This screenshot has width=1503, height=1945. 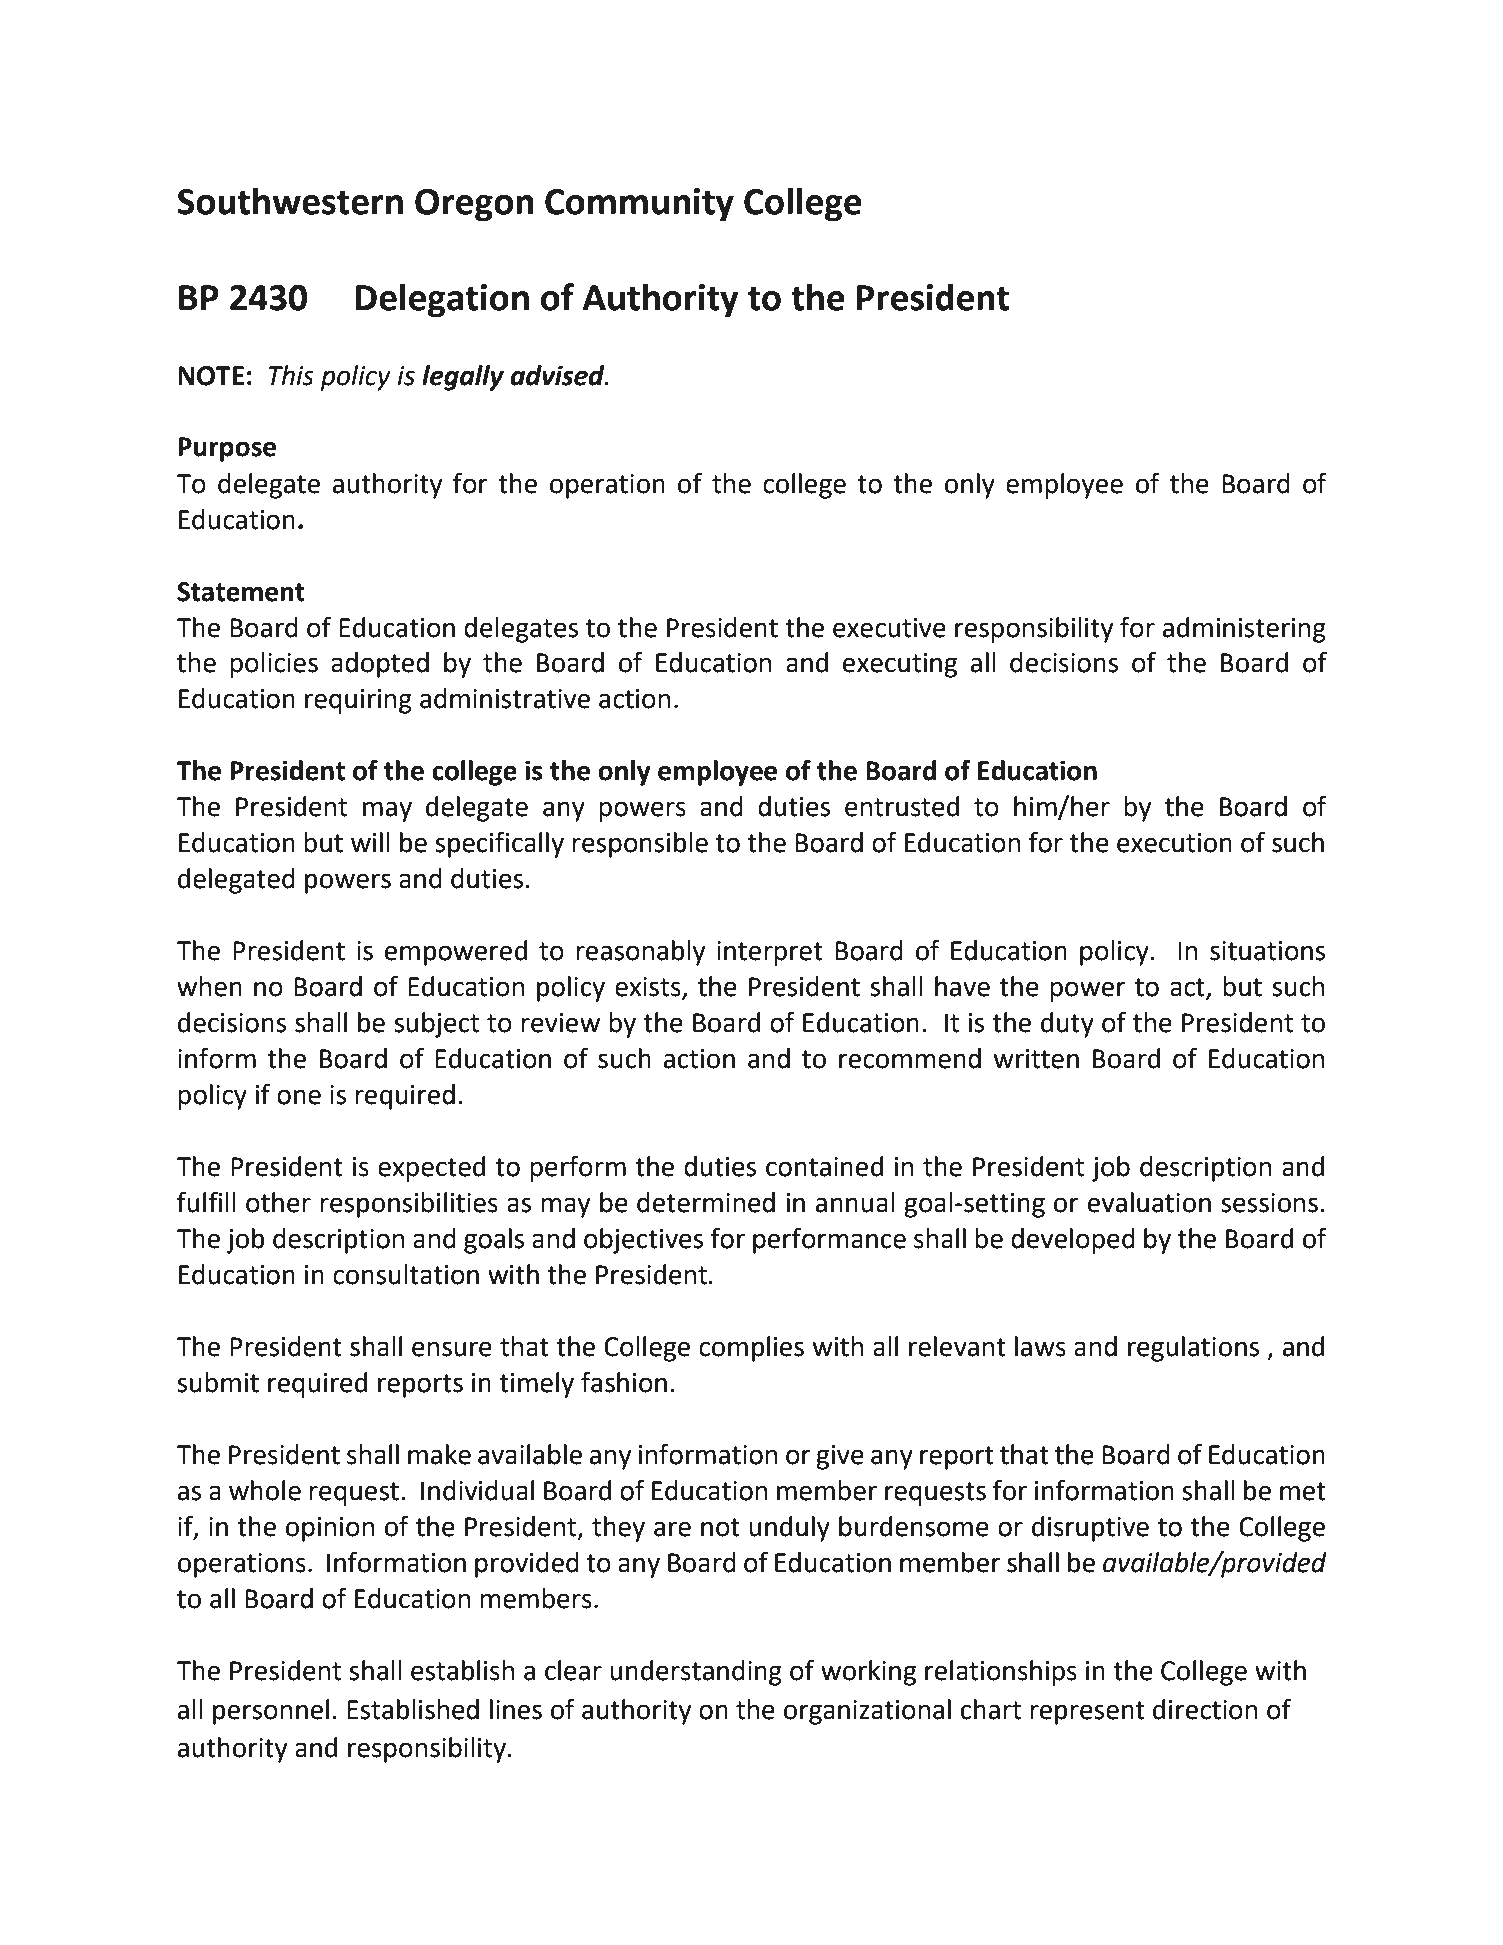 What do you see at coordinates (1244, 630) in the screenshot?
I see `administering` at bounding box center [1244, 630].
